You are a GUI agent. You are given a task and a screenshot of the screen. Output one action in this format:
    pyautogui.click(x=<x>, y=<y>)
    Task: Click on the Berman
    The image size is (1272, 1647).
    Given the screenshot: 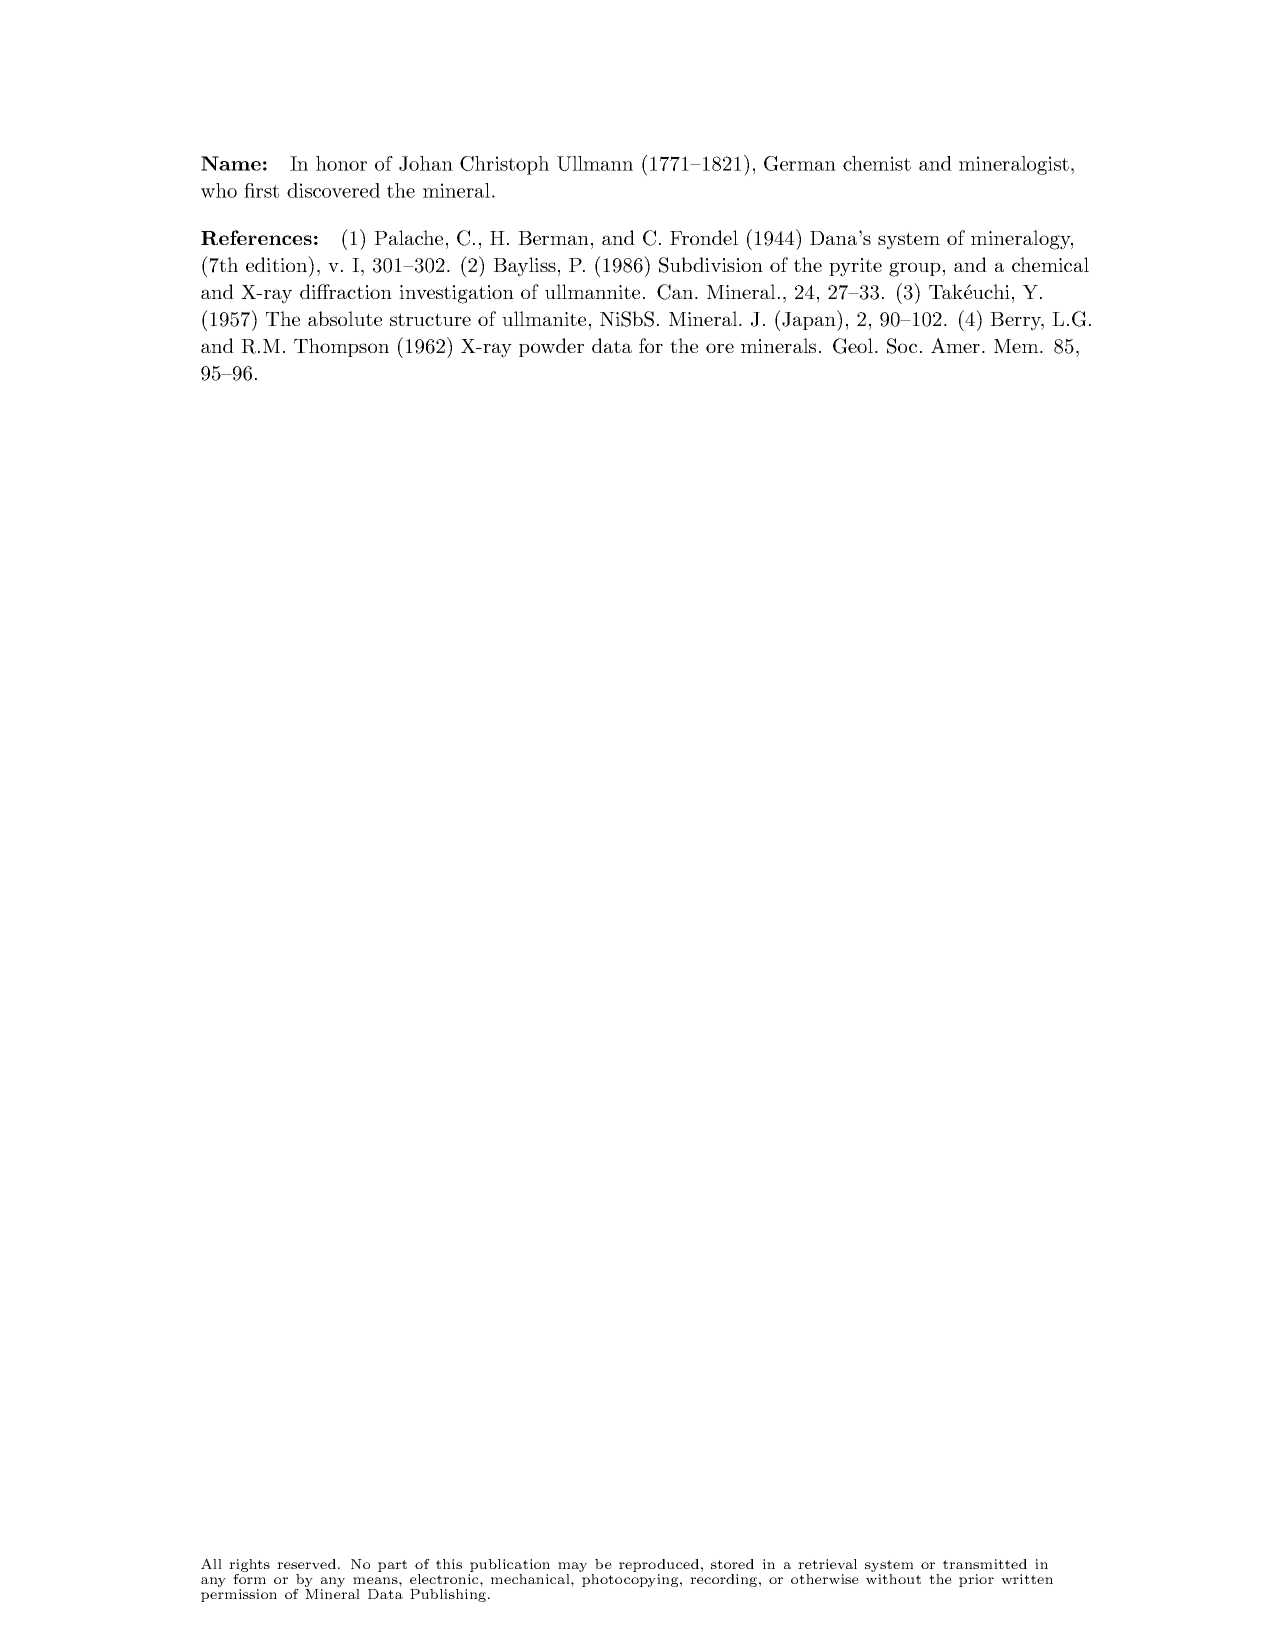 What is the action you would take?
    pyautogui.click(x=553, y=238)
